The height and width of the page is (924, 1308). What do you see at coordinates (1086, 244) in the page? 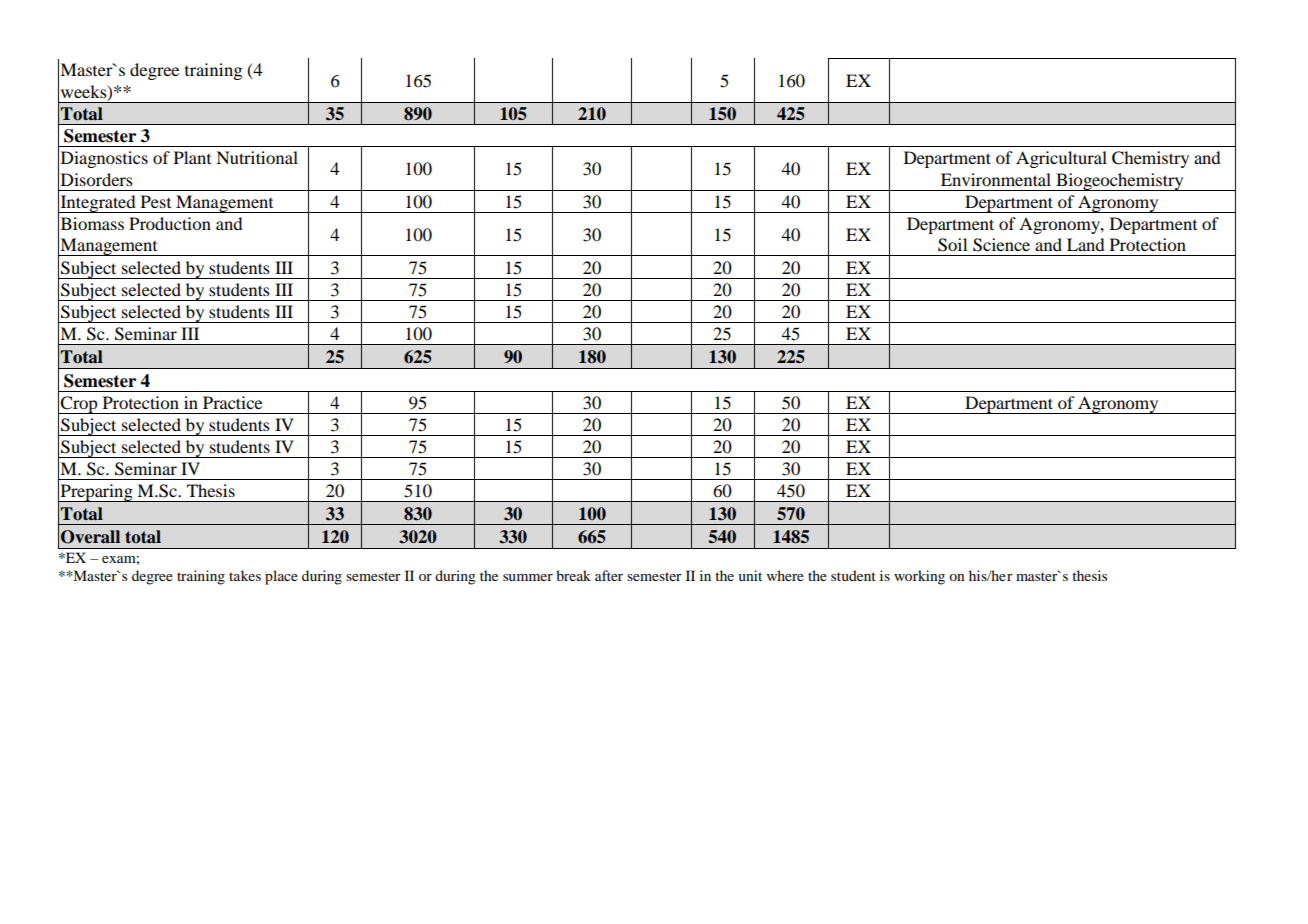
I see `Land` at bounding box center [1086, 244].
